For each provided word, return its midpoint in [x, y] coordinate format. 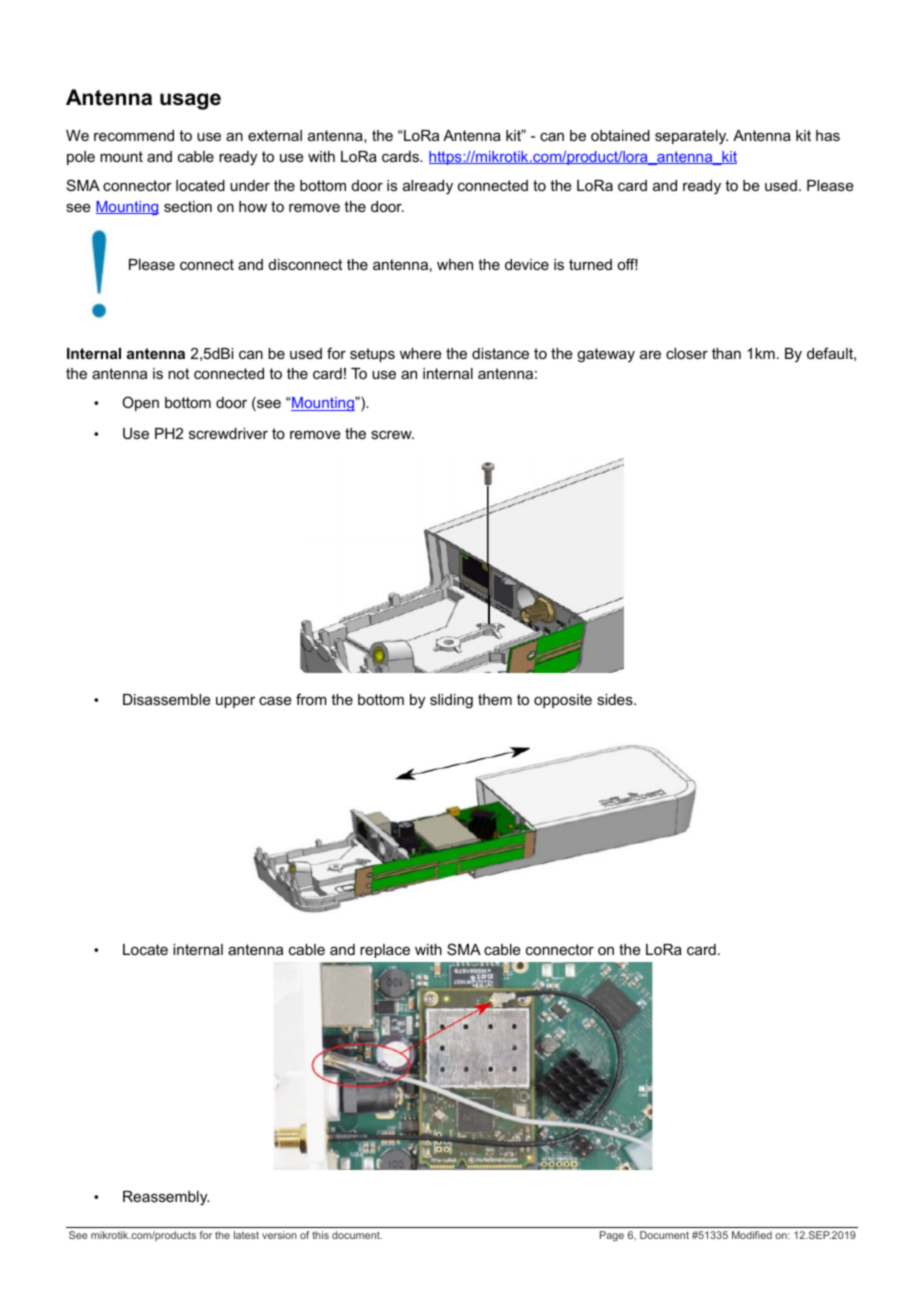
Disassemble [167, 699]
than [726, 353]
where [421, 353]
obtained [620, 135]
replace [385, 951]
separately [691, 137]
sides [616, 699]
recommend [134, 135]
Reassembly [166, 1198]
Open [140, 403]
